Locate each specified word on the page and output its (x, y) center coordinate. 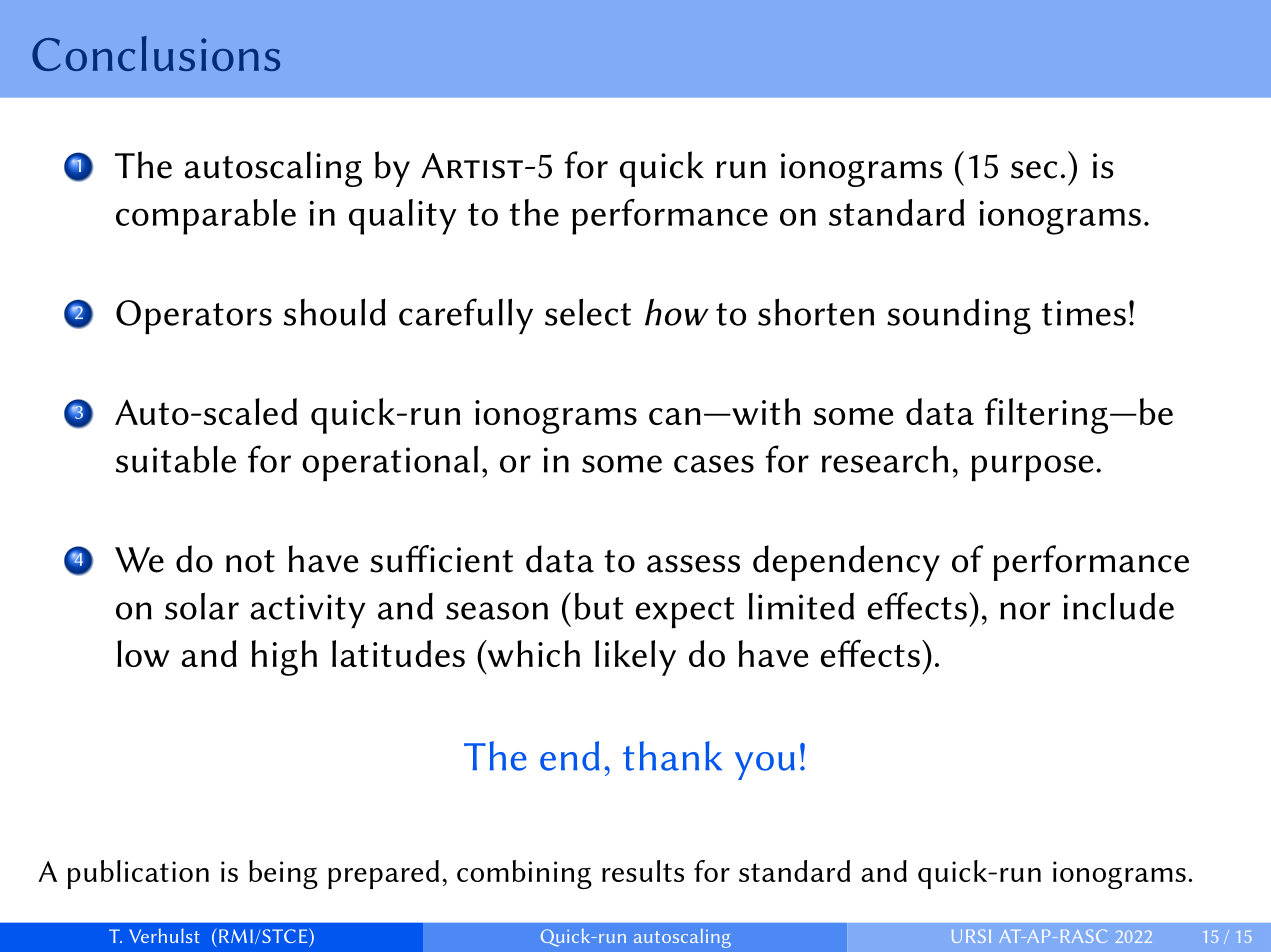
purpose (1033, 468)
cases (714, 464)
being (283, 874)
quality (403, 217)
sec (1034, 170)
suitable (176, 459)
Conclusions (156, 53)
